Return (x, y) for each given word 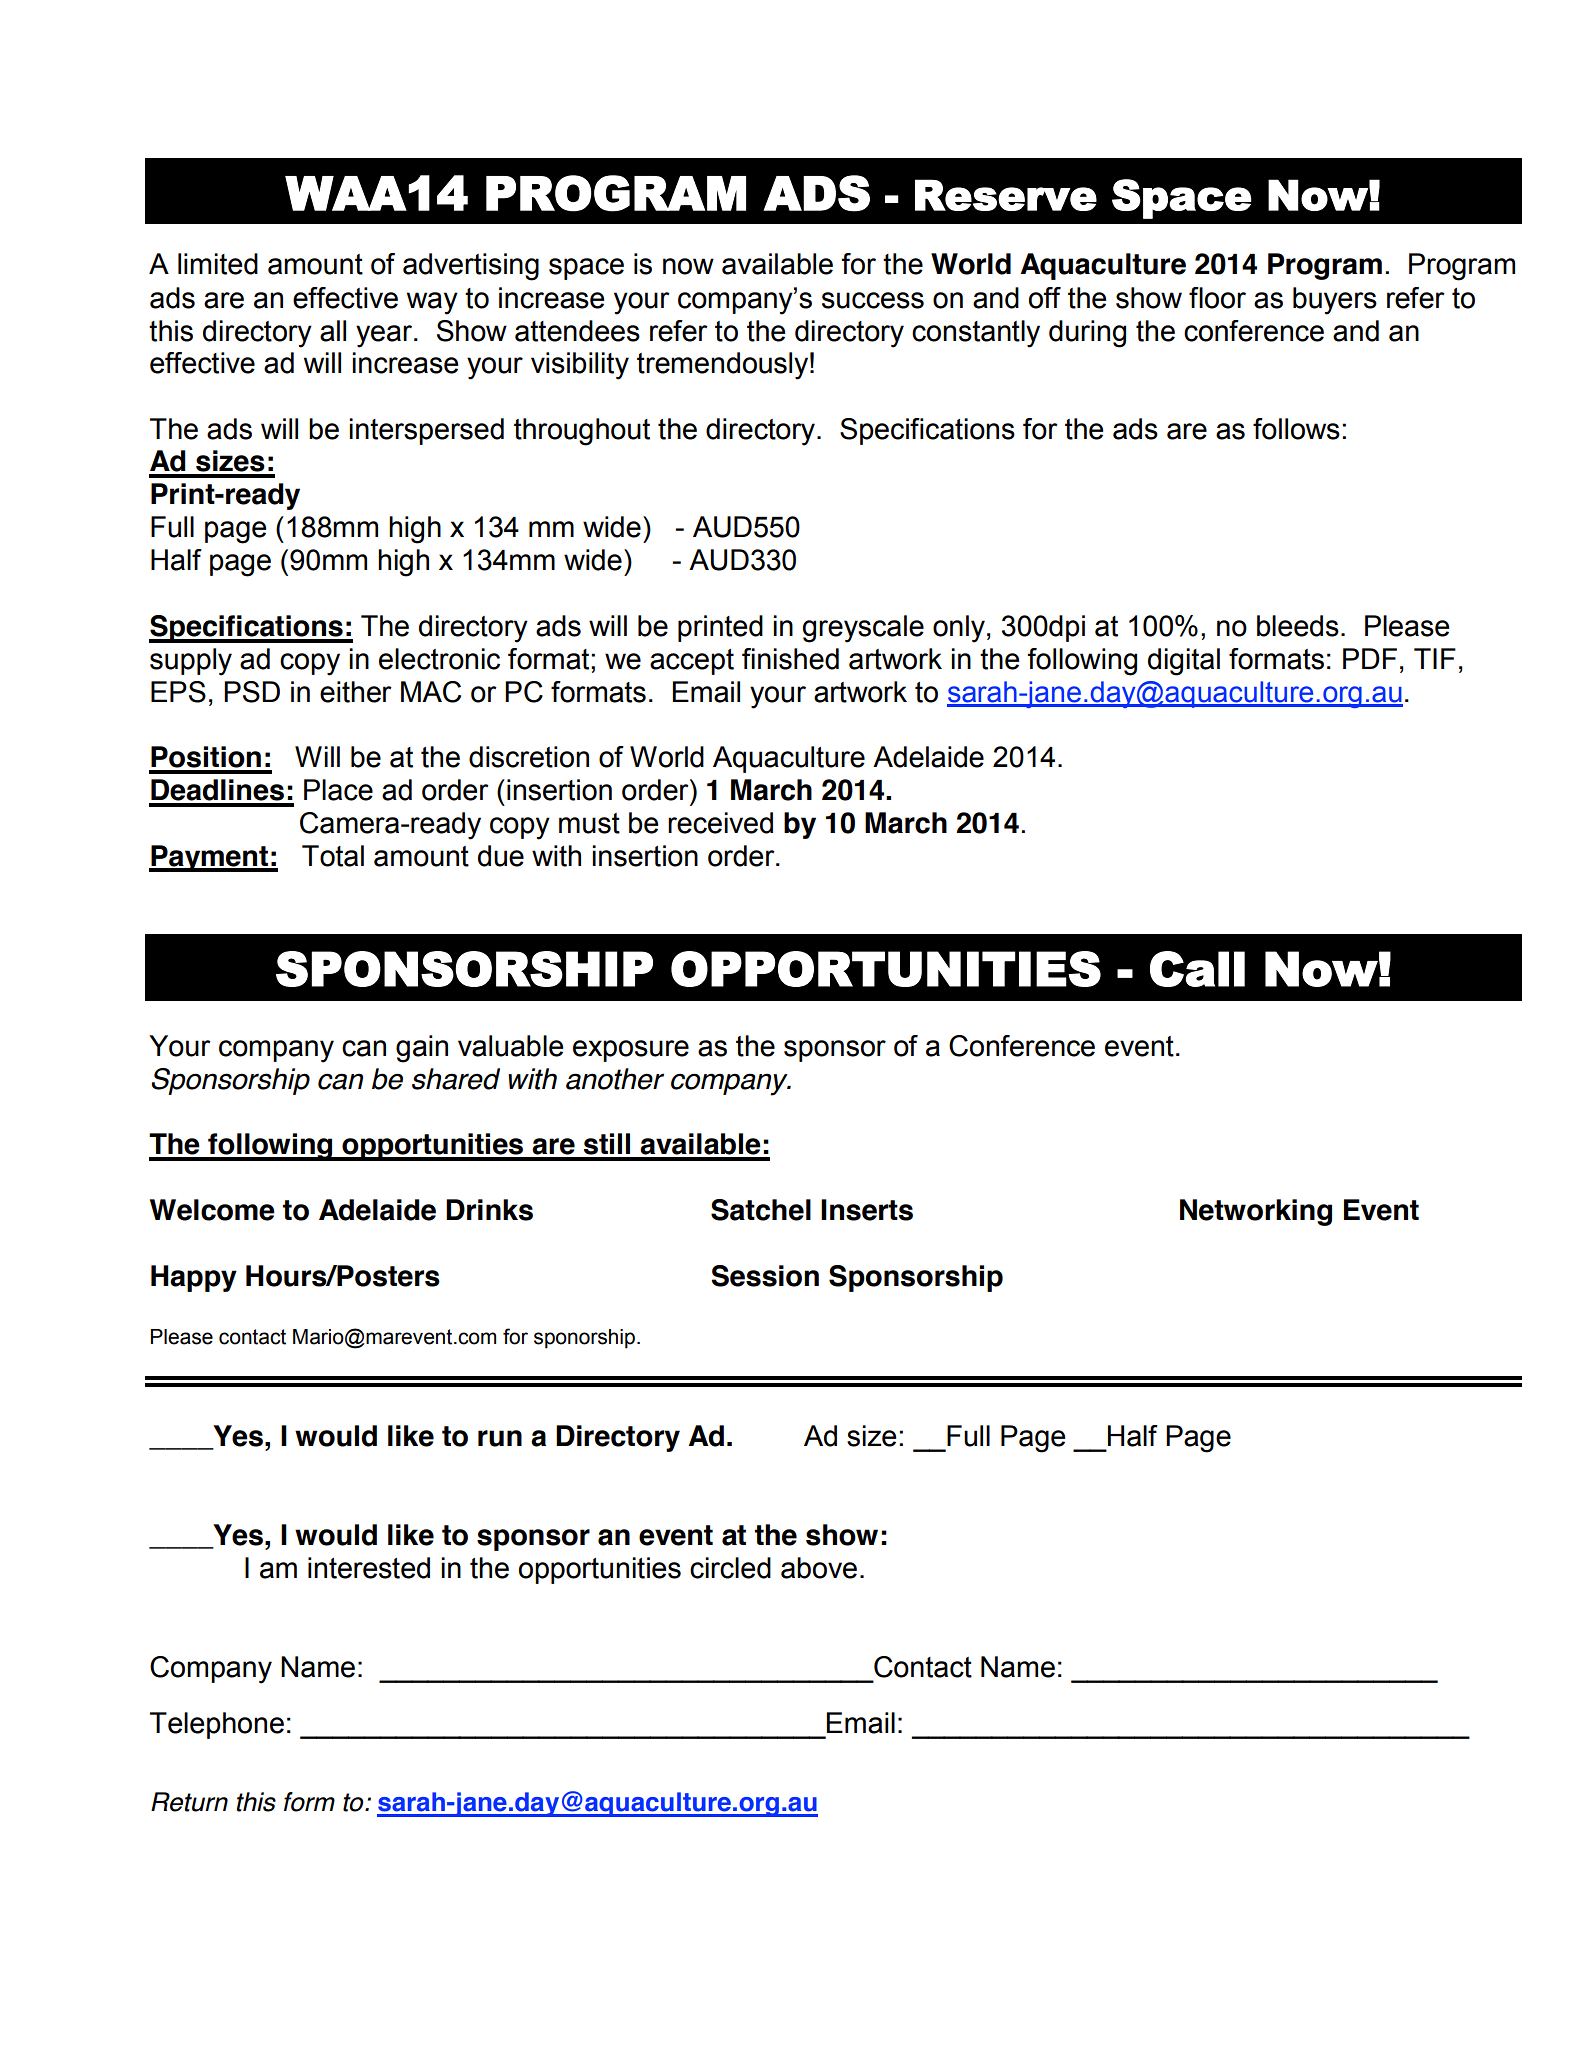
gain (422, 1049)
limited (218, 264)
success (873, 300)
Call (1197, 969)
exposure (631, 1051)
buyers (1335, 301)
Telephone (217, 1725)
